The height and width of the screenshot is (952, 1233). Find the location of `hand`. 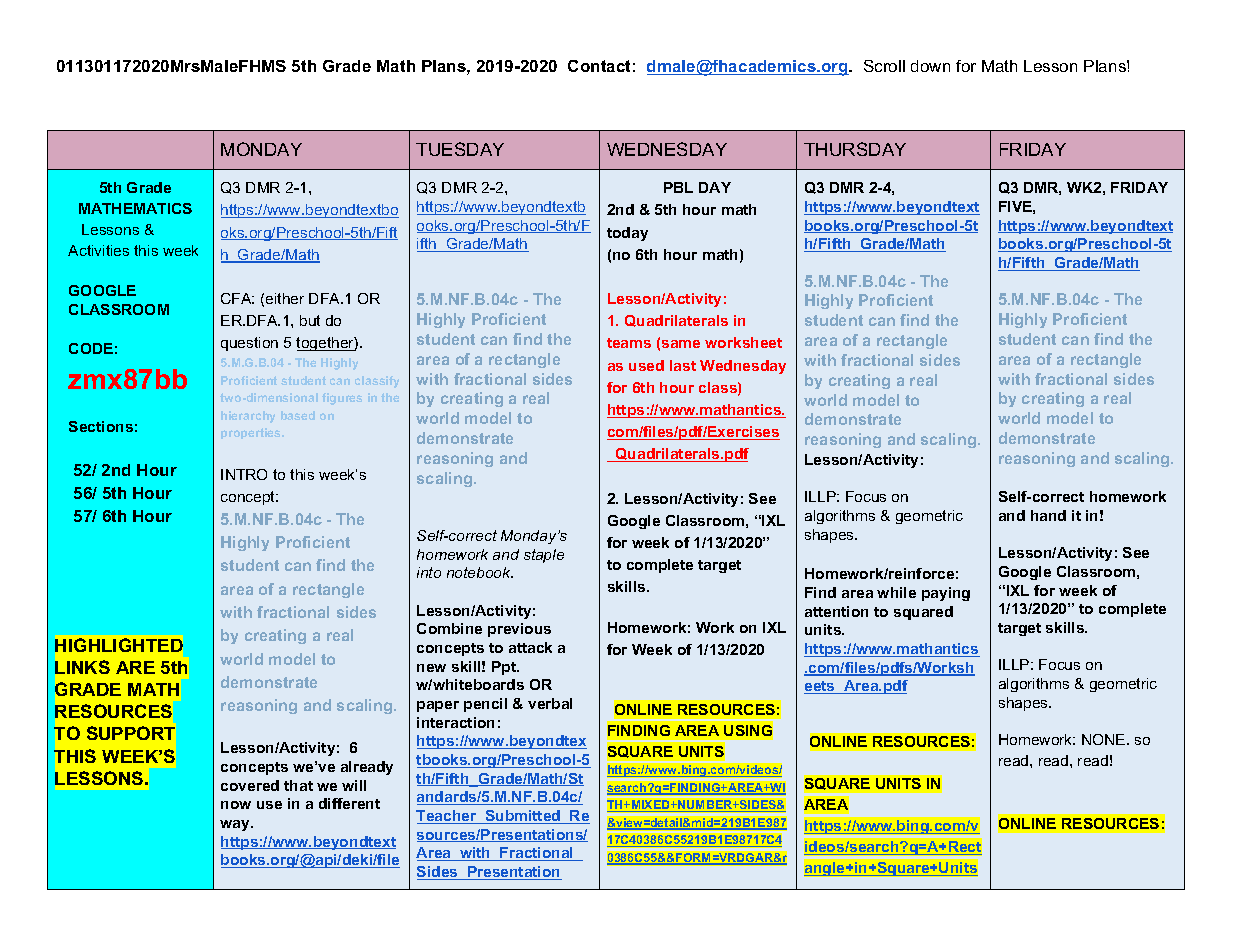

hand is located at coordinates (1048, 515).
